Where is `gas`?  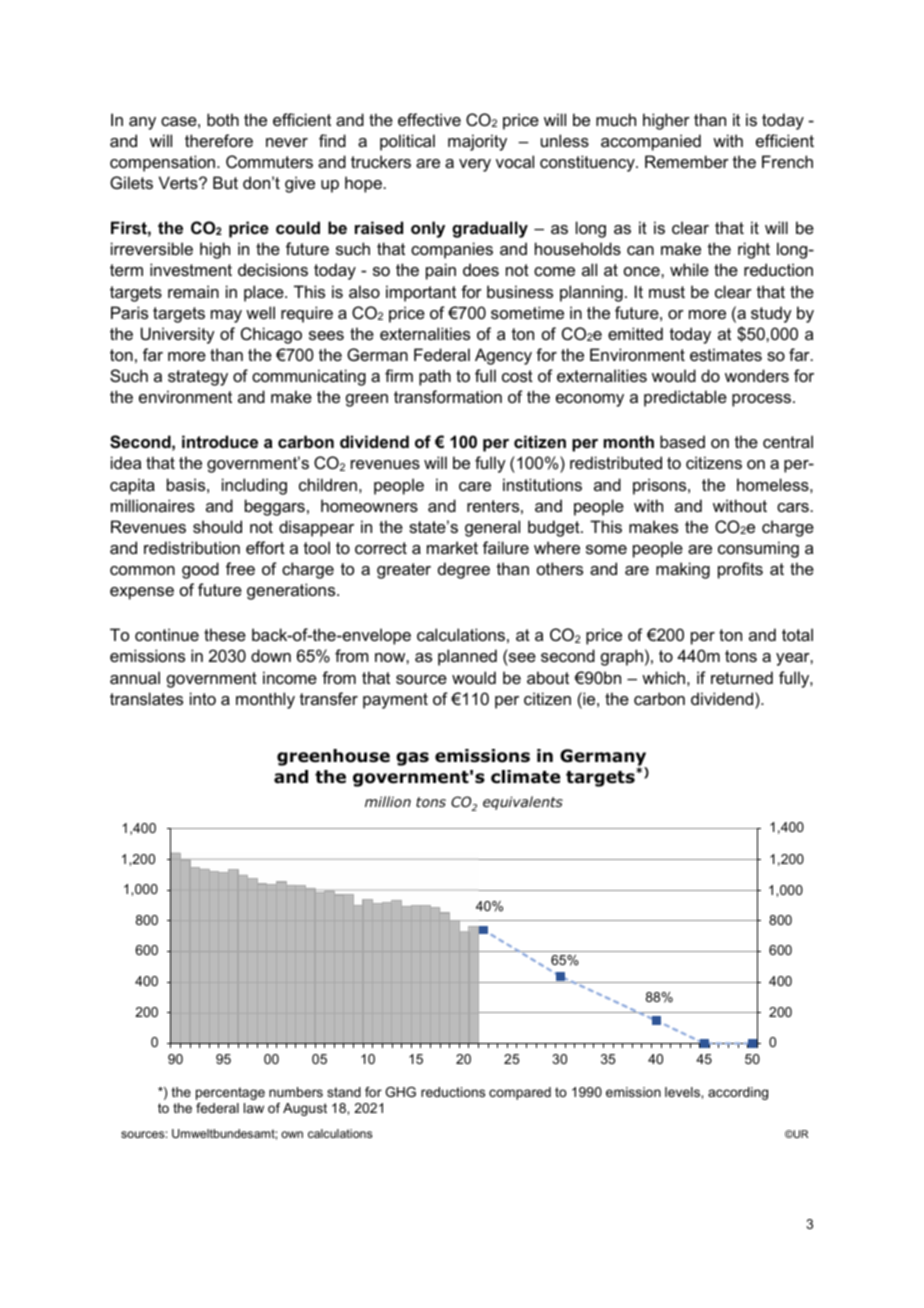
gas is located at coordinates (412, 759).
